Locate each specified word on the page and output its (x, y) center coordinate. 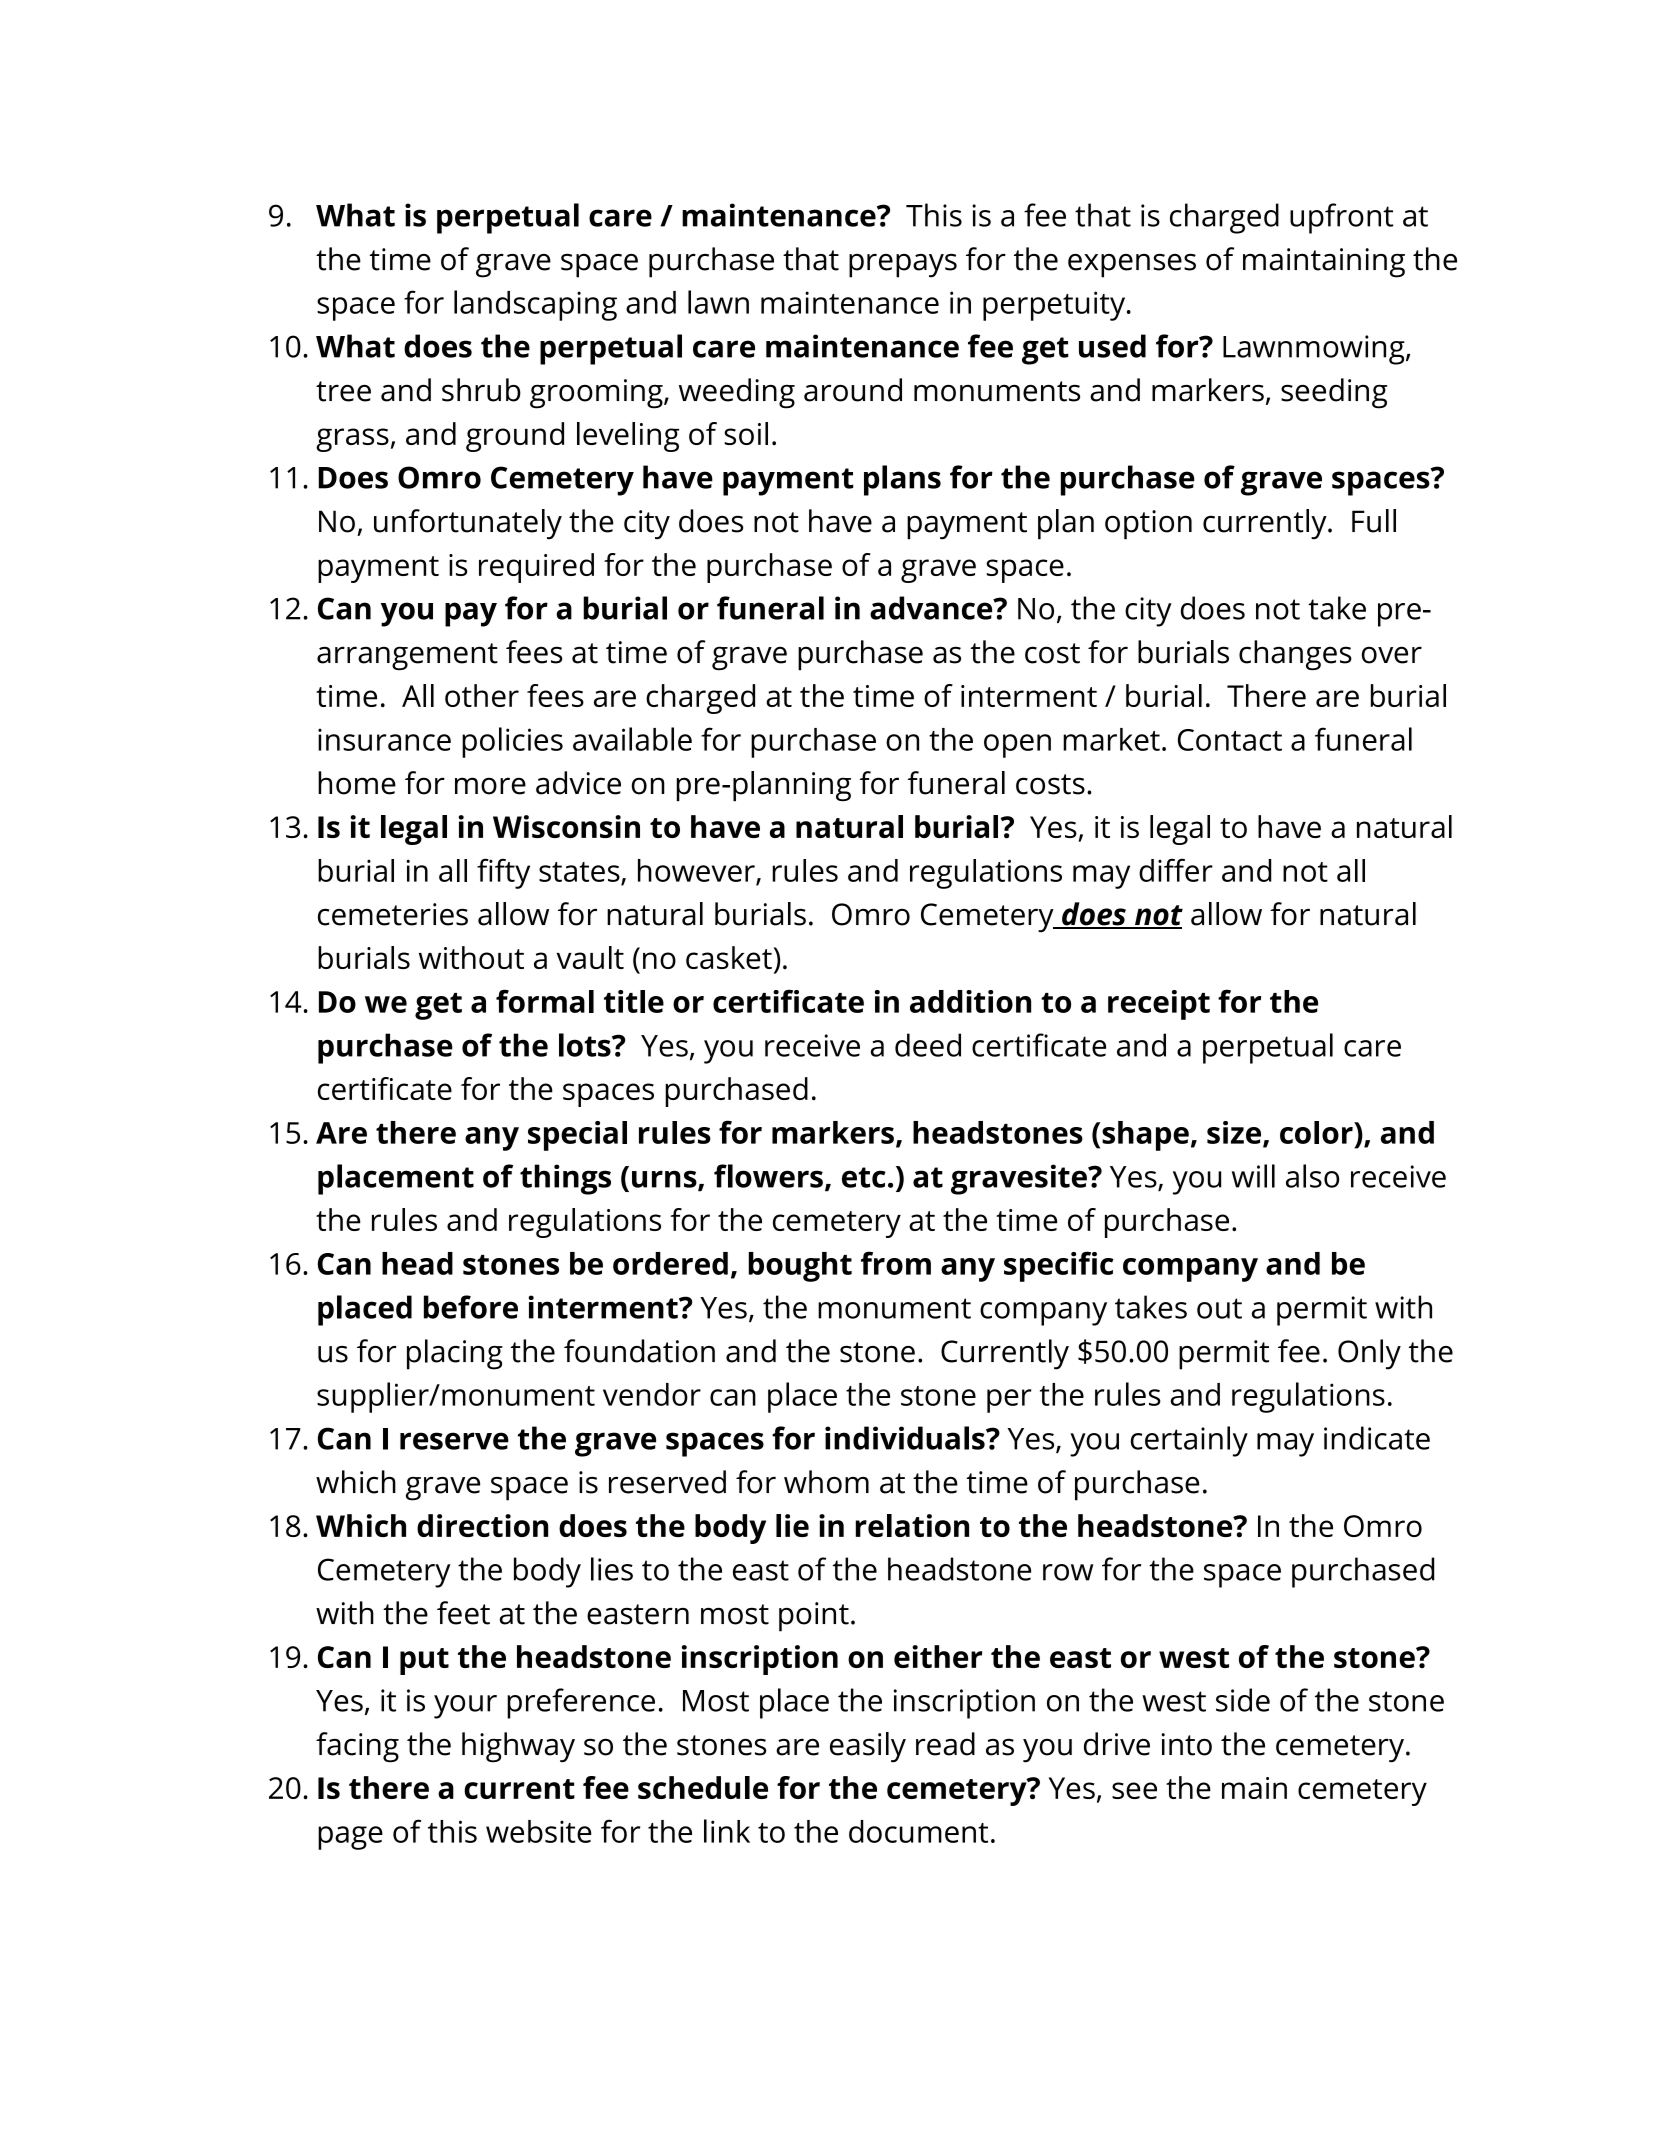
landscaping (535, 305)
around (853, 390)
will (1253, 1176)
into (1186, 1744)
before (471, 1307)
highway (518, 1747)
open (1017, 746)
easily (868, 1747)
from (896, 1263)
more (490, 786)
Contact (1230, 740)
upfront (1341, 218)
